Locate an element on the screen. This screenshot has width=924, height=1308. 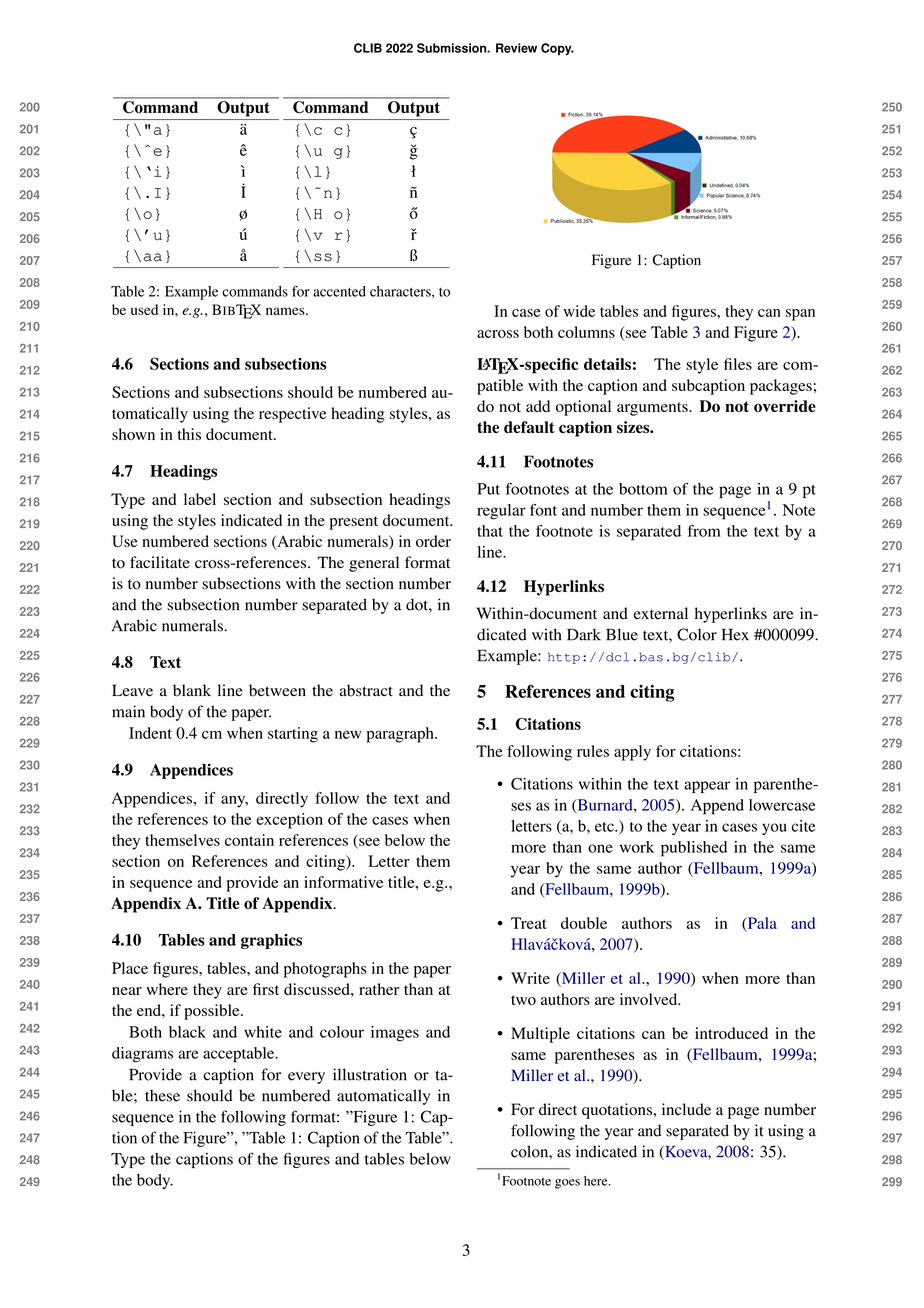
Hex is located at coordinates (735, 635).
